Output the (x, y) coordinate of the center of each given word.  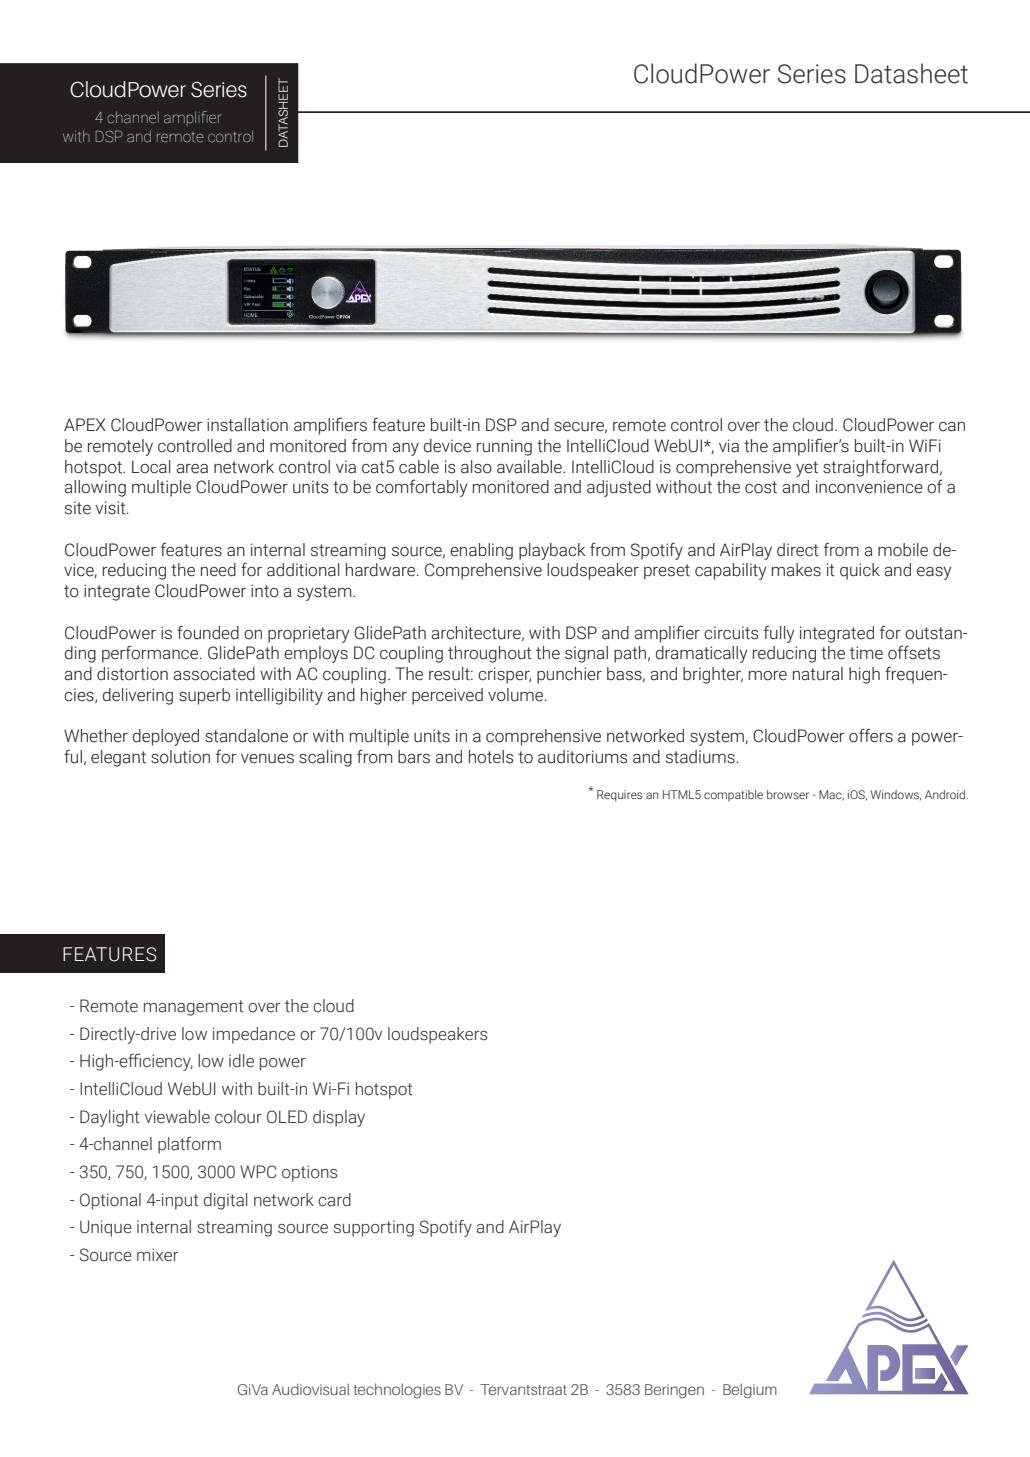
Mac (831, 795)
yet (807, 469)
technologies (397, 1391)
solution (180, 757)
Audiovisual (311, 1389)
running (504, 447)
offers (871, 735)
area (192, 469)
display (339, 1118)
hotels (491, 757)
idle (241, 1061)
